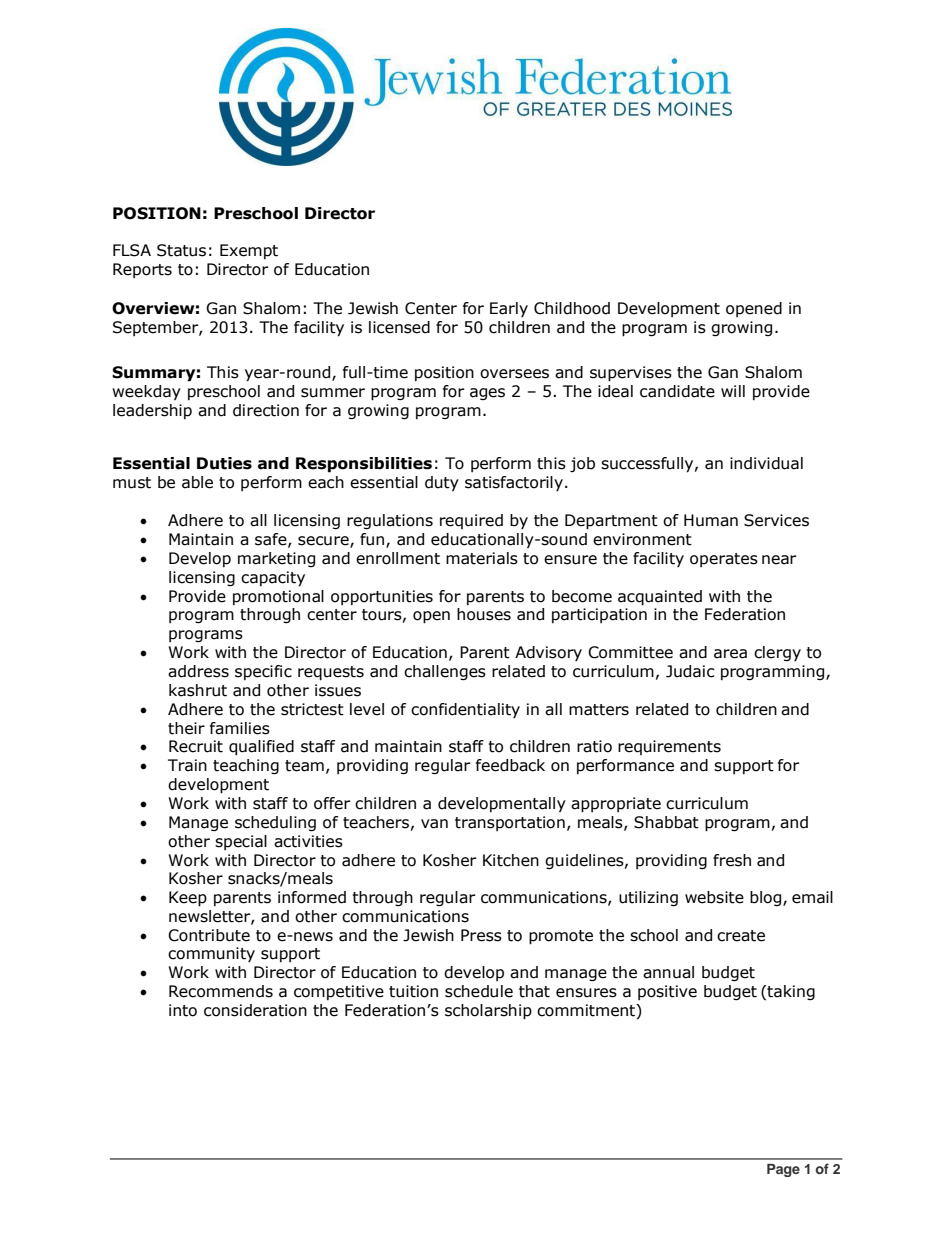 The image size is (952, 1233). Describe the element at coordinates (724, 560) in the page. I see `operates` at that location.
